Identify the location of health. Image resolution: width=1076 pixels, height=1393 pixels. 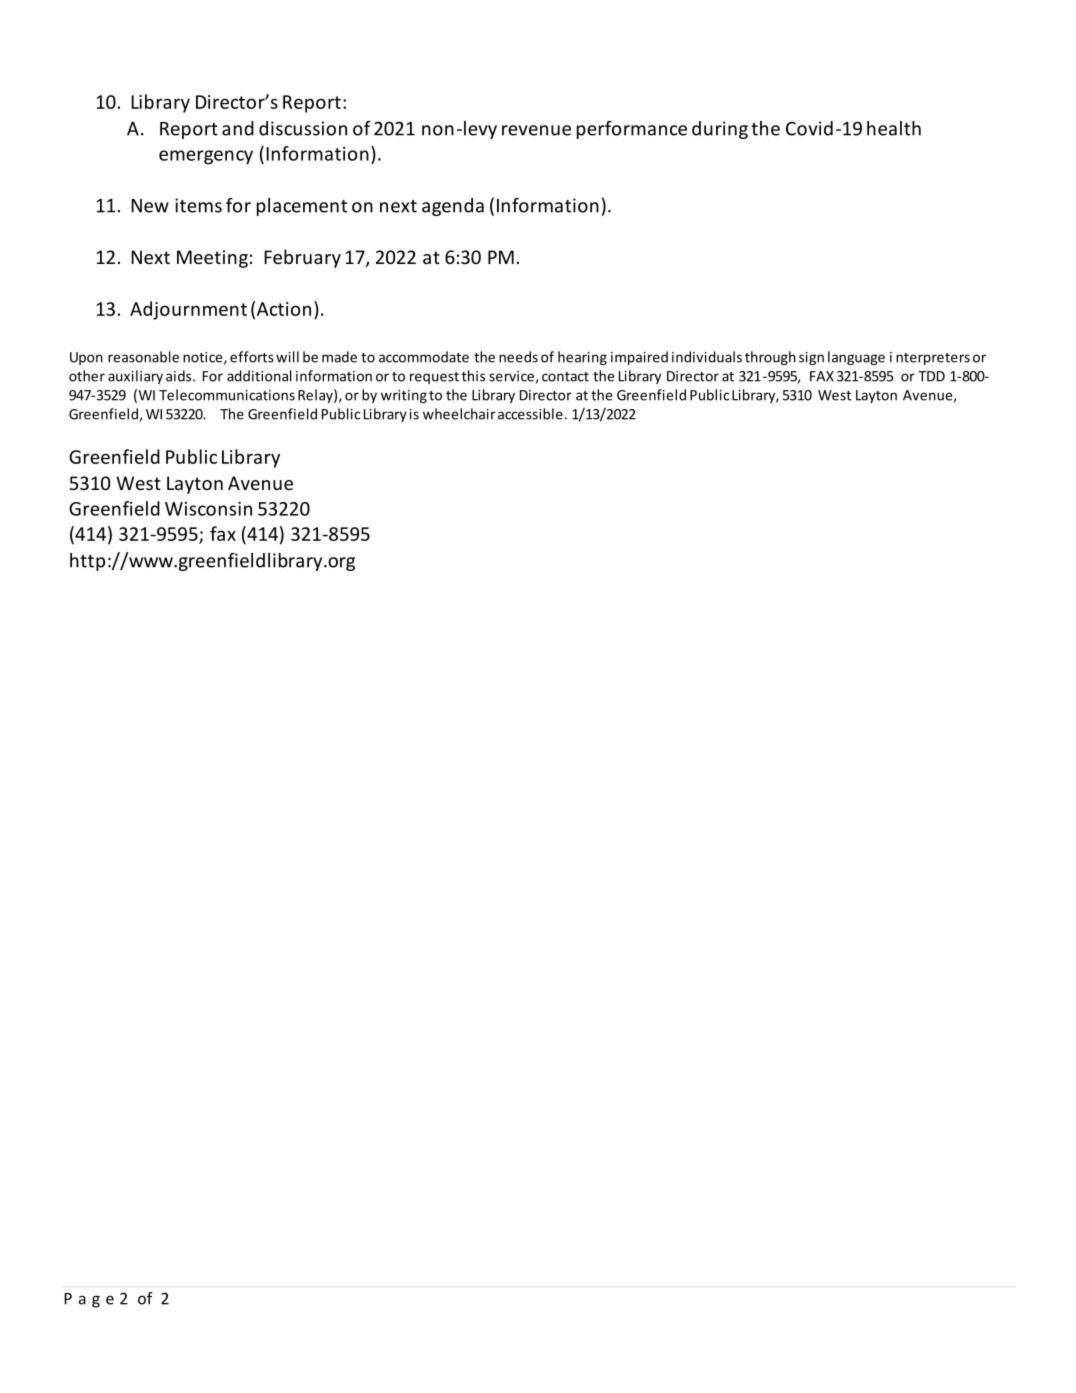
(894, 128).
